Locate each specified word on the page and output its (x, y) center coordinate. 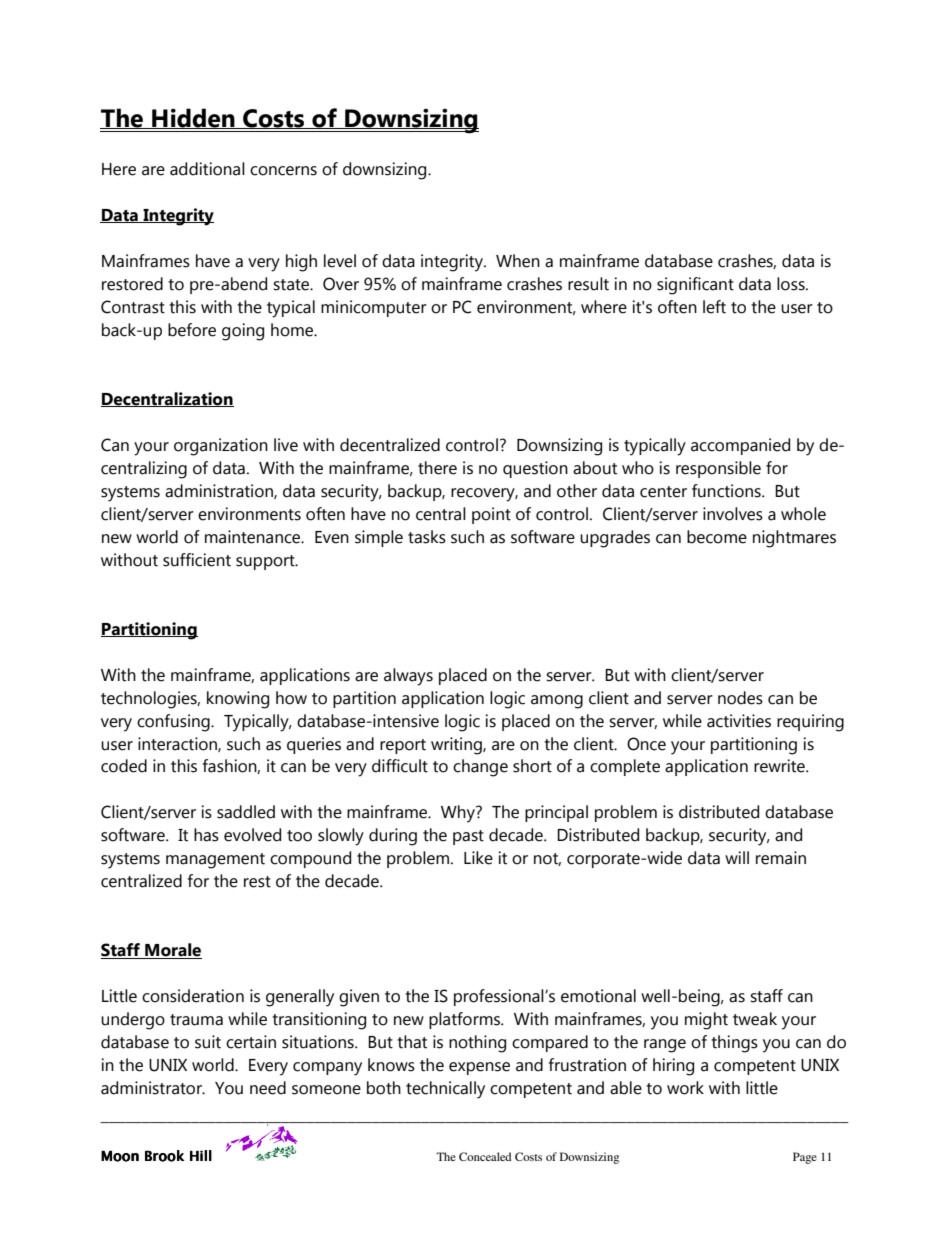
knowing (238, 700)
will (737, 857)
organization (221, 447)
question (535, 469)
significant (695, 286)
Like (478, 858)
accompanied (740, 446)
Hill (201, 1155)
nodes (740, 698)
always (408, 677)
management (215, 861)
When (518, 261)
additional (207, 169)
